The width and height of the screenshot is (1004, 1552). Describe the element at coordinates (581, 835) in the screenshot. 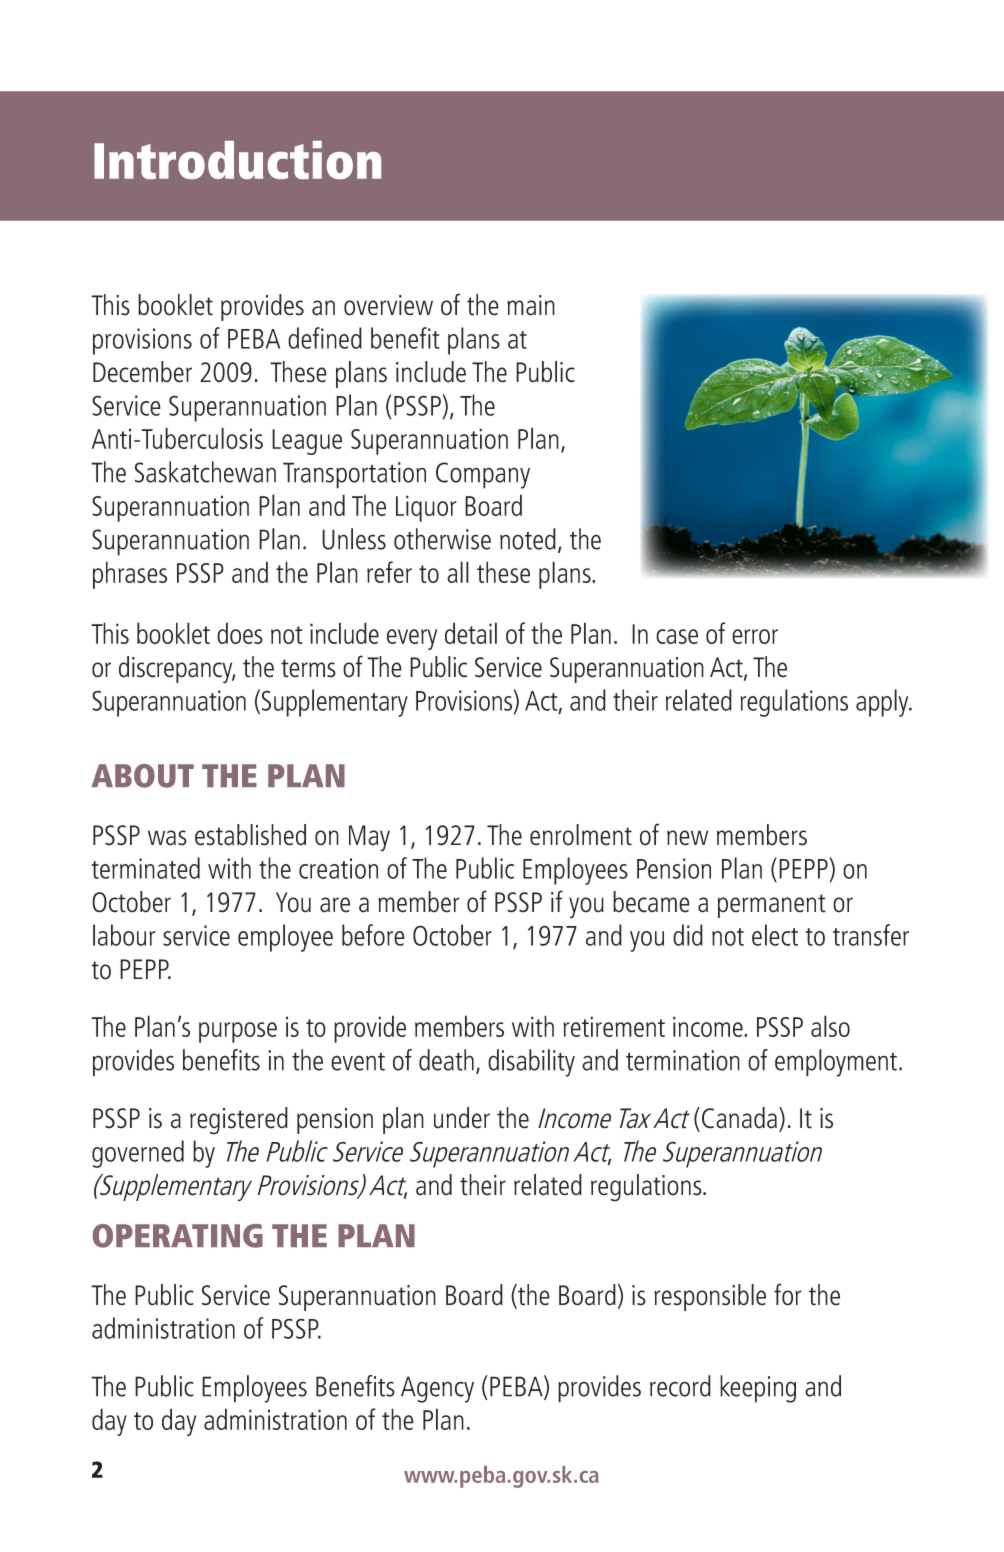

I see `enrolment` at that location.
